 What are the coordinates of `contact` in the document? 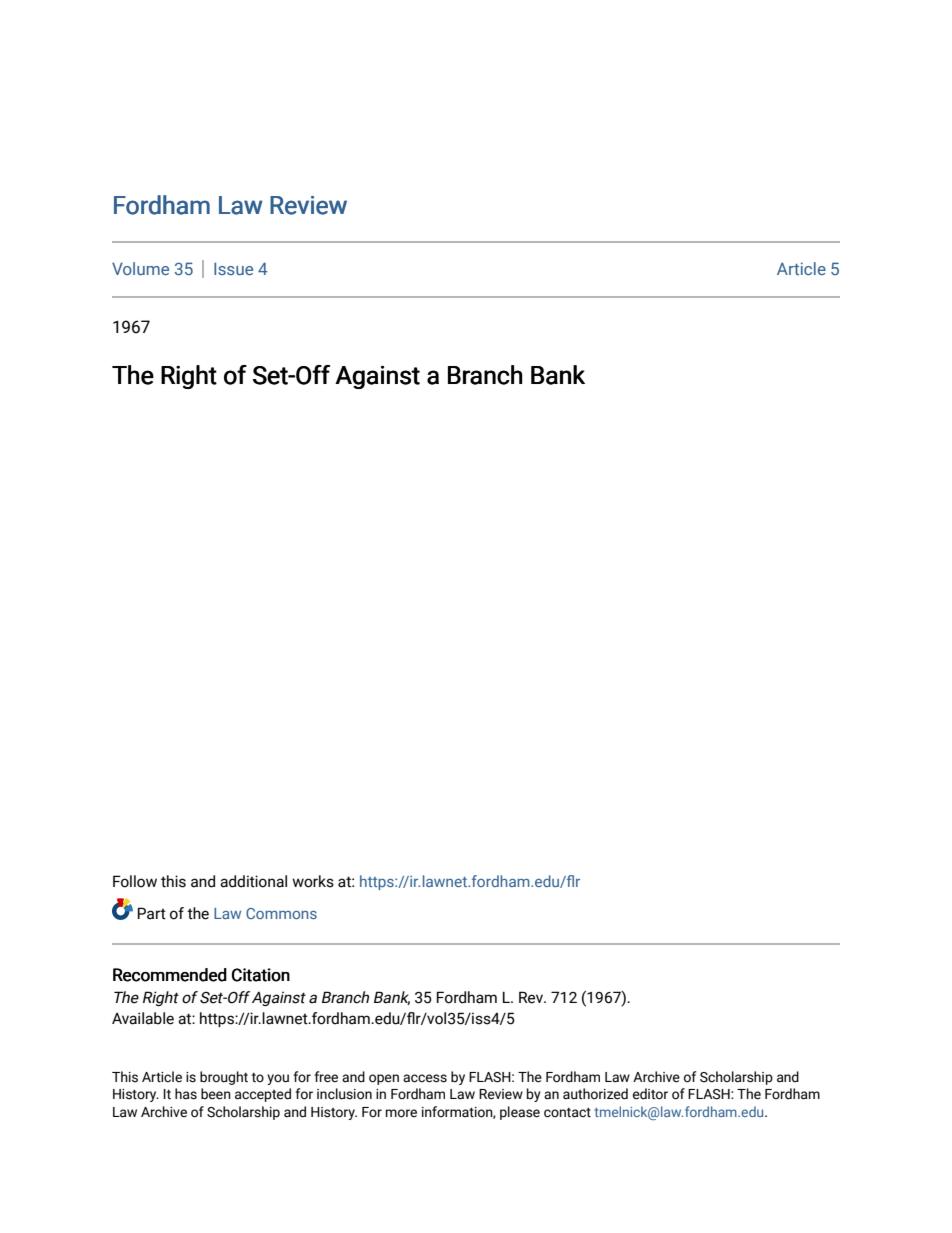 It's located at (567, 1113).
